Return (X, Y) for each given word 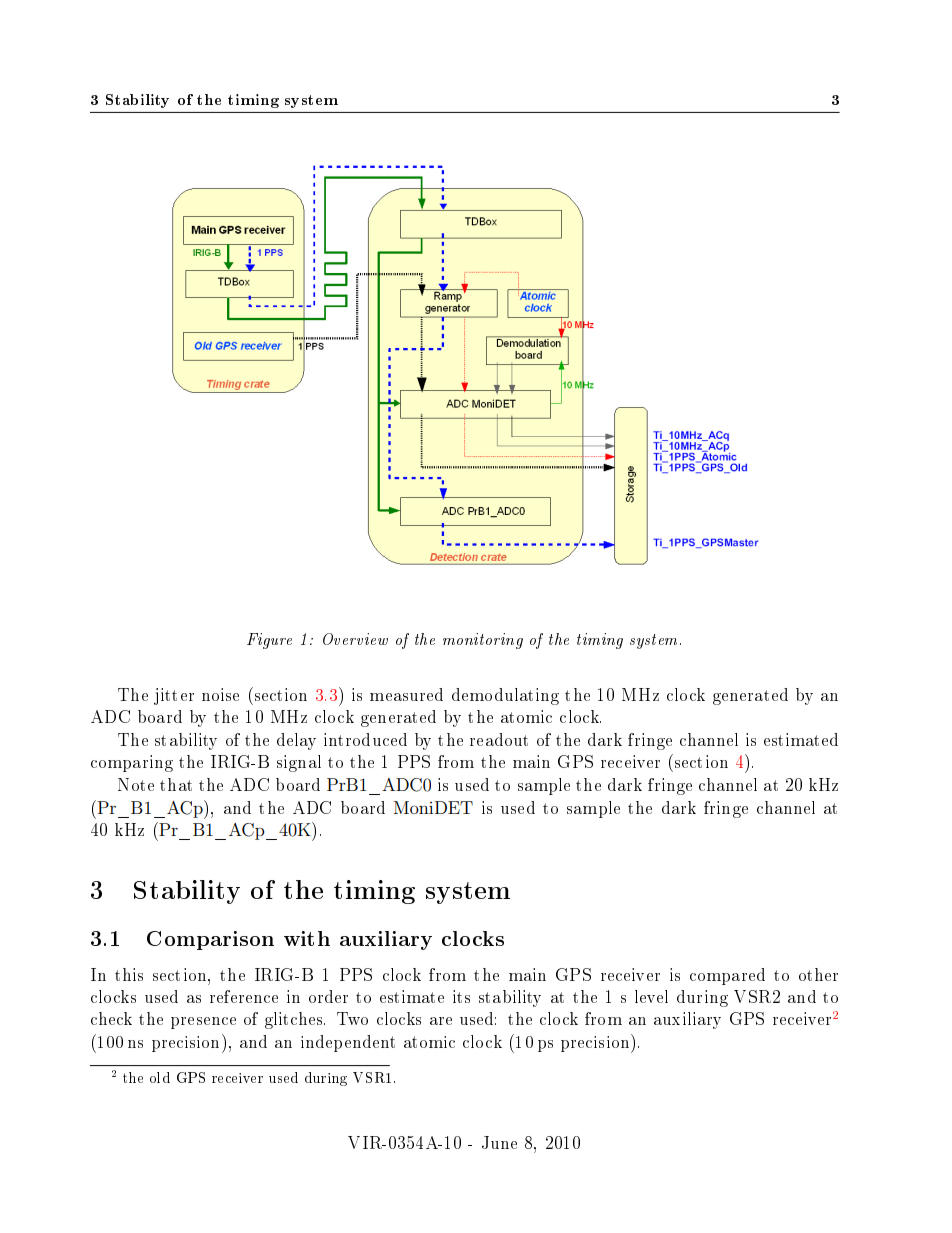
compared (727, 976)
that (176, 784)
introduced (365, 739)
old (160, 1077)
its (461, 996)
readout (499, 739)
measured (406, 694)
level (651, 996)
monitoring (483, 641)
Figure (269, 641)
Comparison (210, 940)
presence (203, 1023)
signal (299, 763)
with (307, 938)
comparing (132, 763)
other (818, 974)
